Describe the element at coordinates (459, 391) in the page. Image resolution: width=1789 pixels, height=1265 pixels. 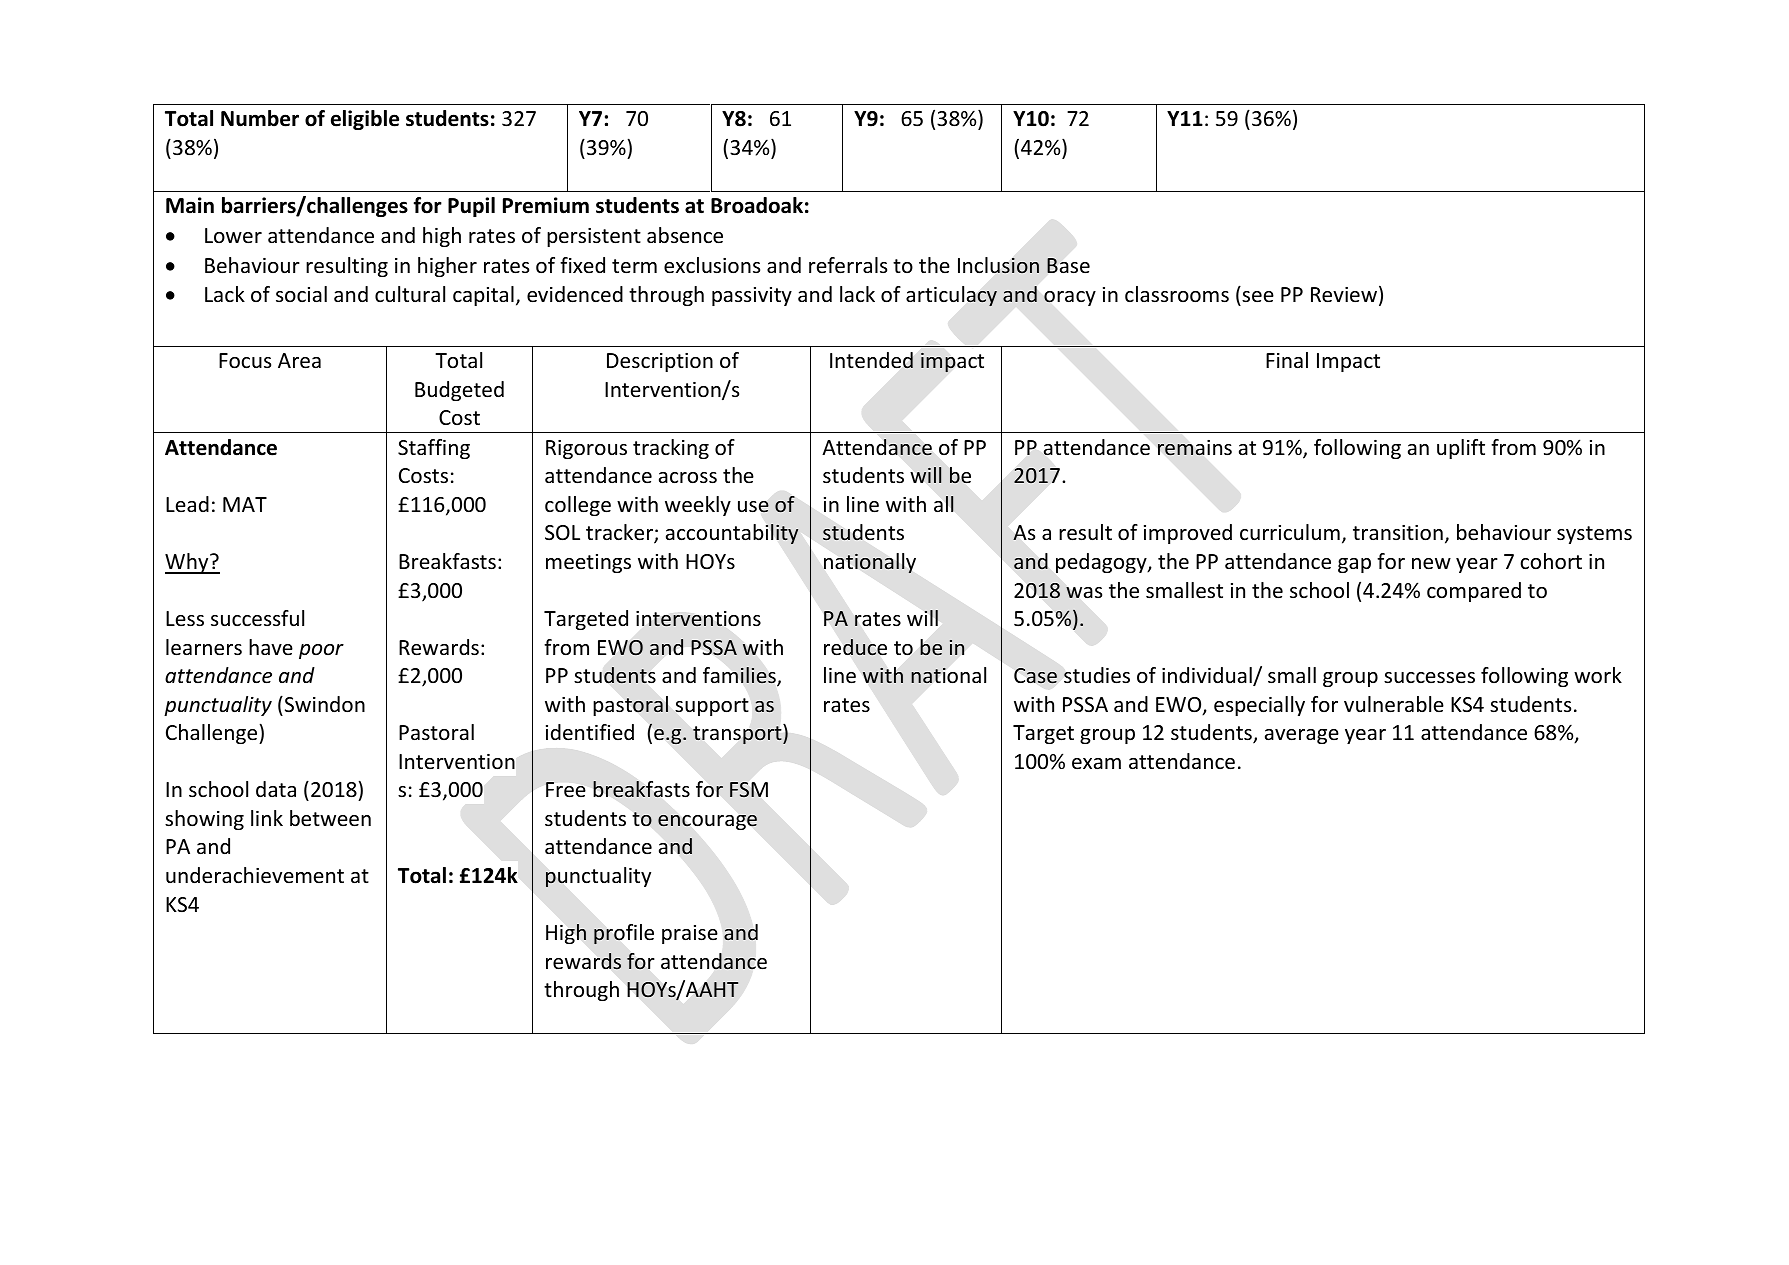
I see `Budgeted` at that location.
